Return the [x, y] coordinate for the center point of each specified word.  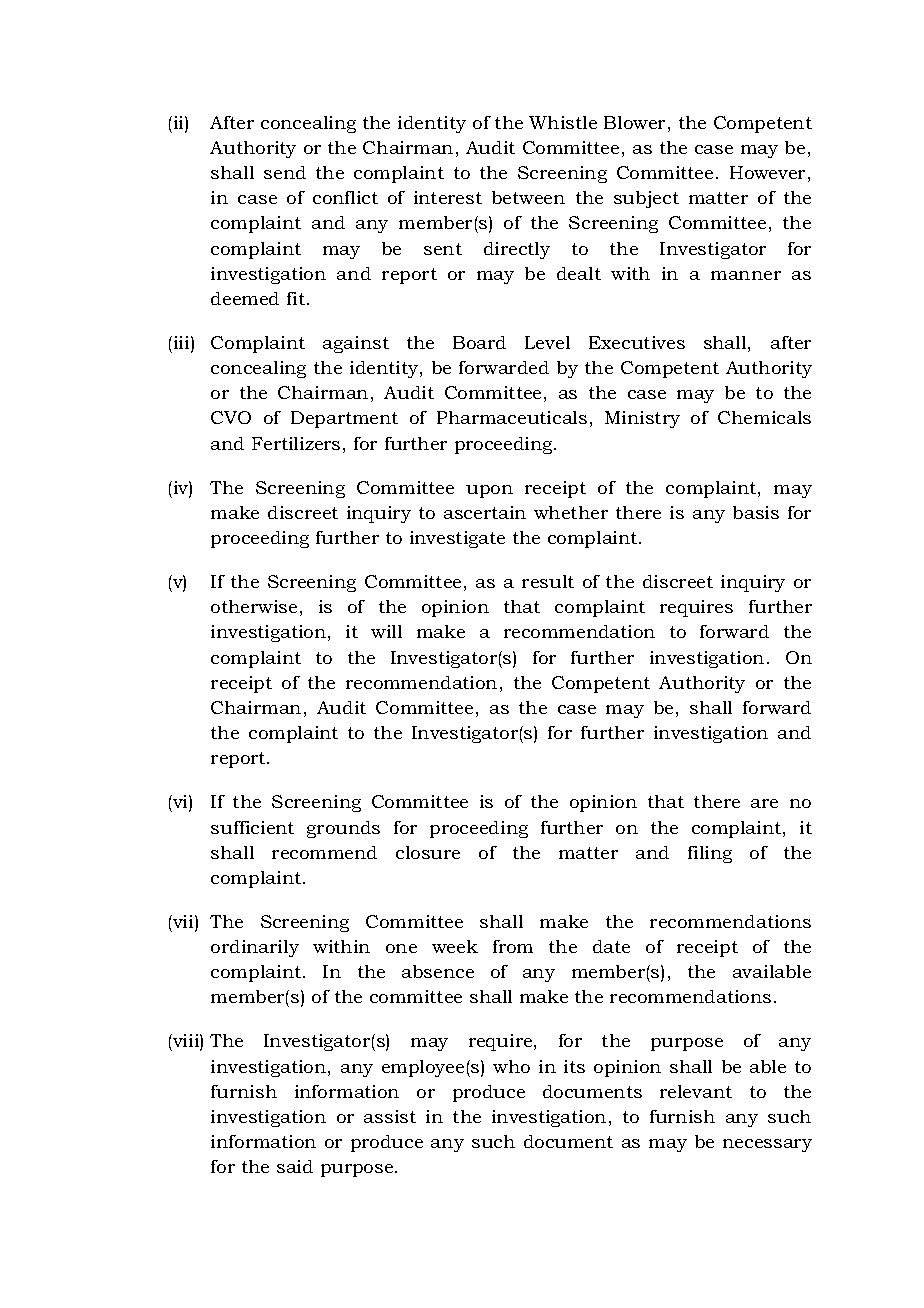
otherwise [254, 606]
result [548, 581]
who [511, 1066]
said [295, 1166]
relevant [696, 1091]
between [528, 197]
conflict [345, 197]
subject [646, 199]
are [764, 803]
